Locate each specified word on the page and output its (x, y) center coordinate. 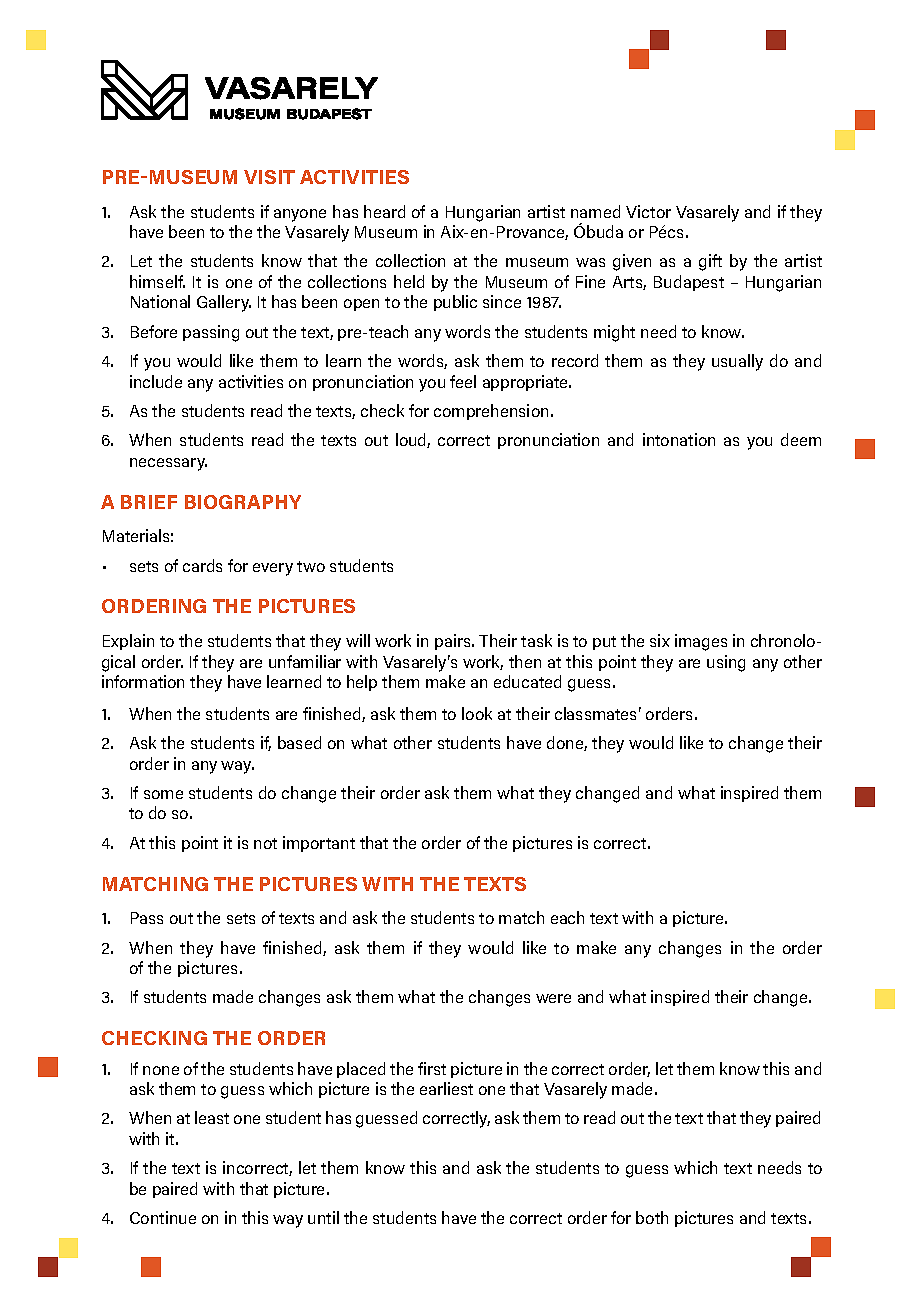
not (265, 843)
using (726, 663)
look (477, 713)
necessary (168, 464)
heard (384, 211)
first (432, 1068)
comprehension (491, 412)
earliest (446, 1088)
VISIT (269, 177)
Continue (163, 1217)
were (553, 998)
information (143, 681)
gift (710, 262)
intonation (679, 439)
